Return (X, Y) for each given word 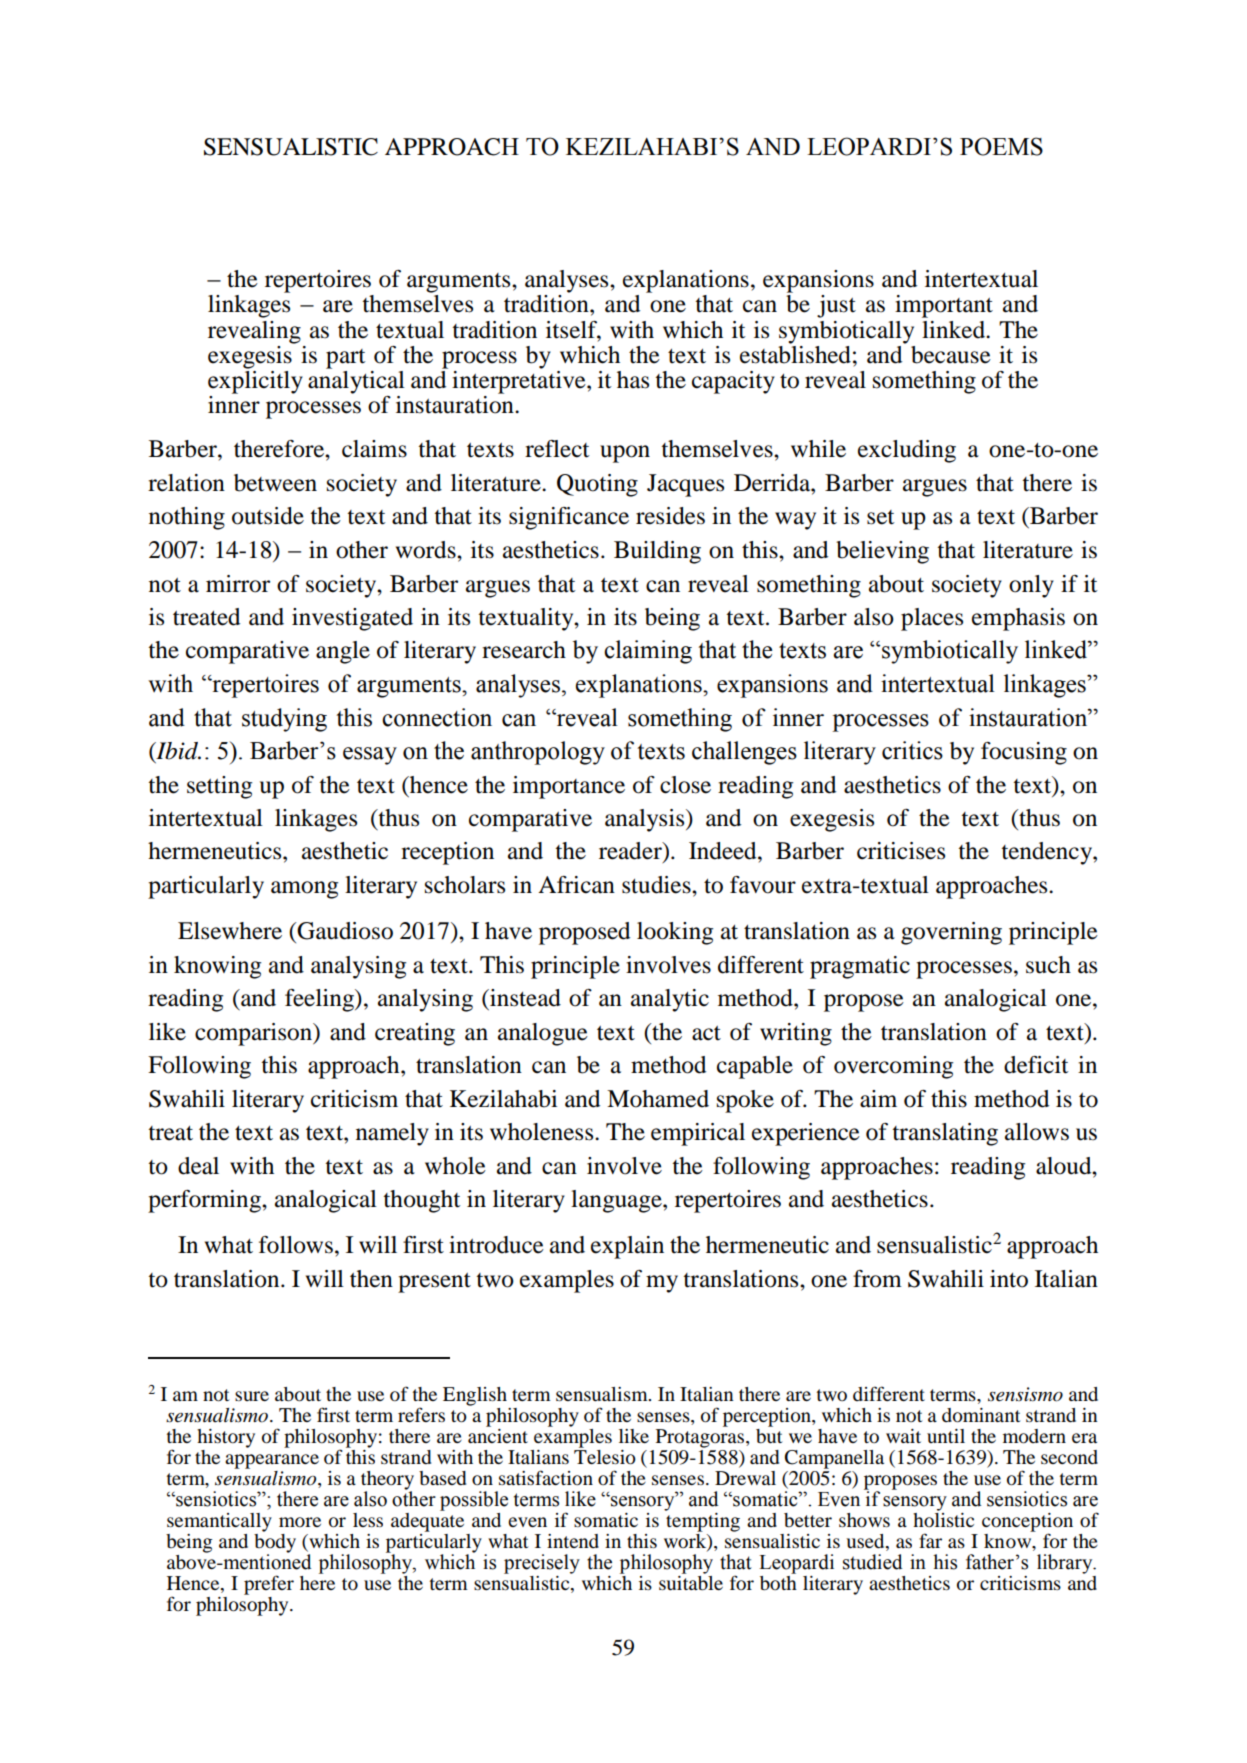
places (932, 619)
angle (343, 652)
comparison (254, 1034)
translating (945, 1134)
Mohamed (658, 1099)
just (836, 306)
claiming (648, 652)
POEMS (1001, 146)
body (275, 1543)
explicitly (255, 381)
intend (573, 1541)
